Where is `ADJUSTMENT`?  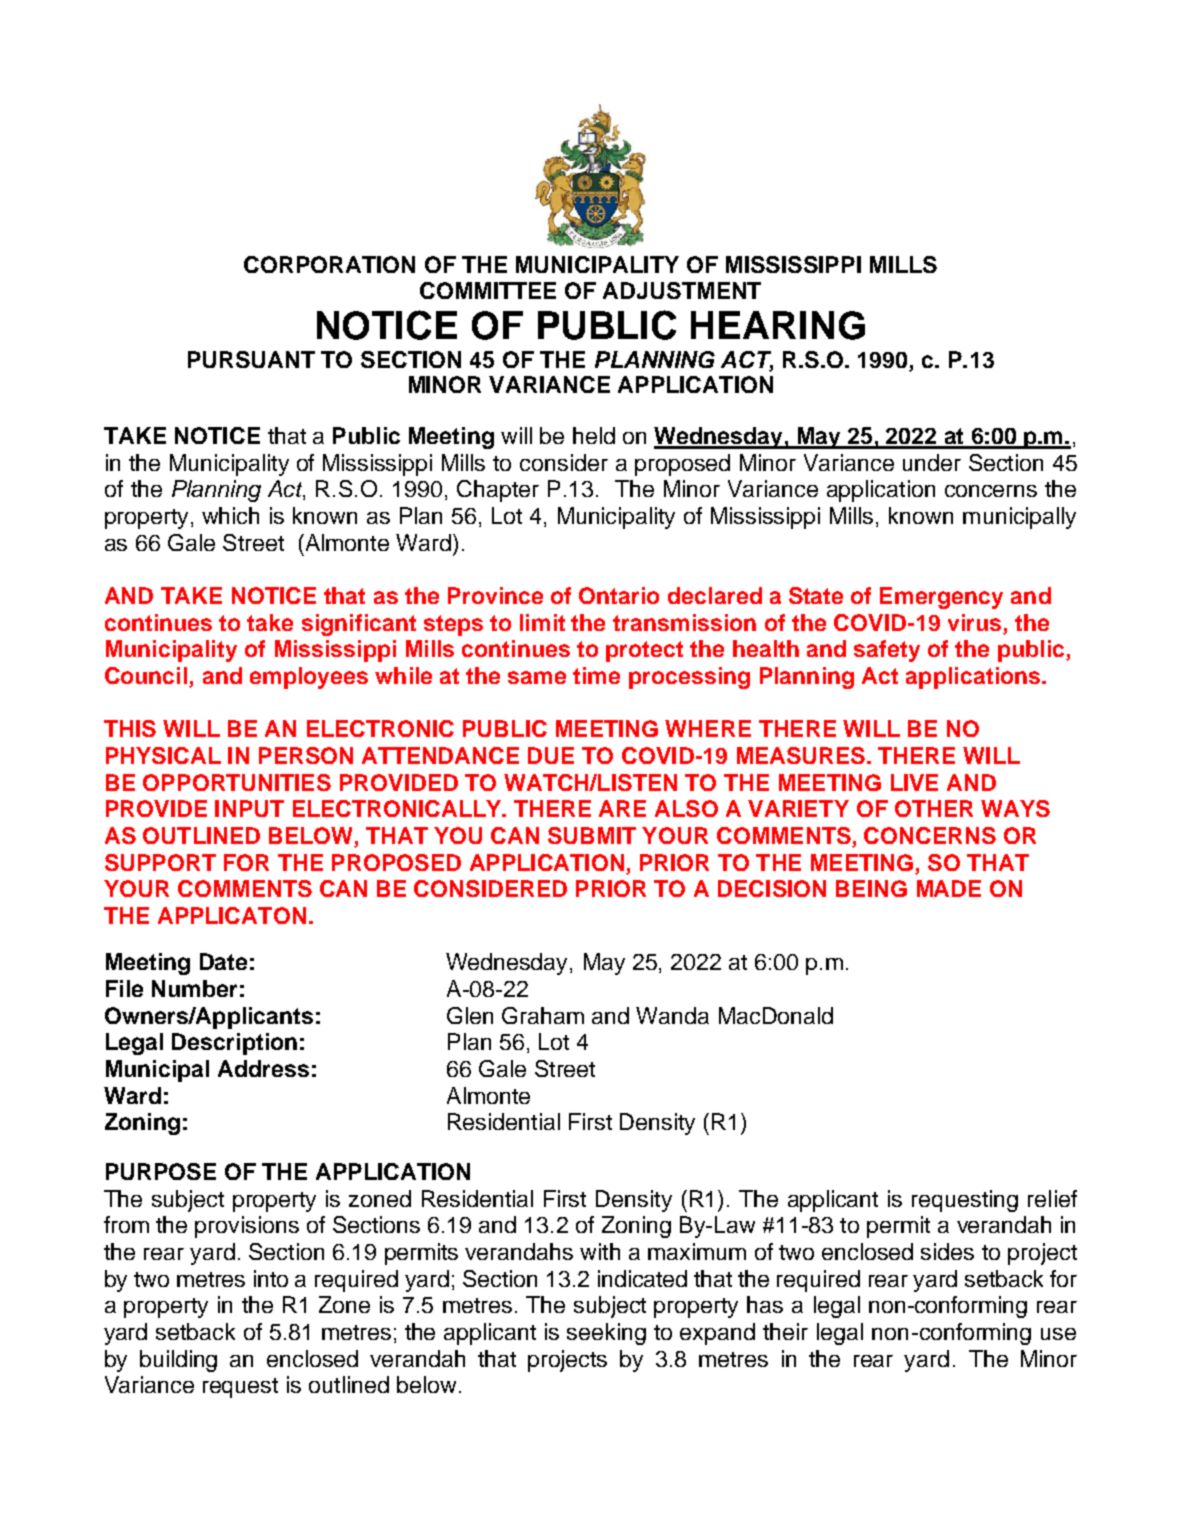
ADJUSTMENT is located at coordinates (682, 290).
